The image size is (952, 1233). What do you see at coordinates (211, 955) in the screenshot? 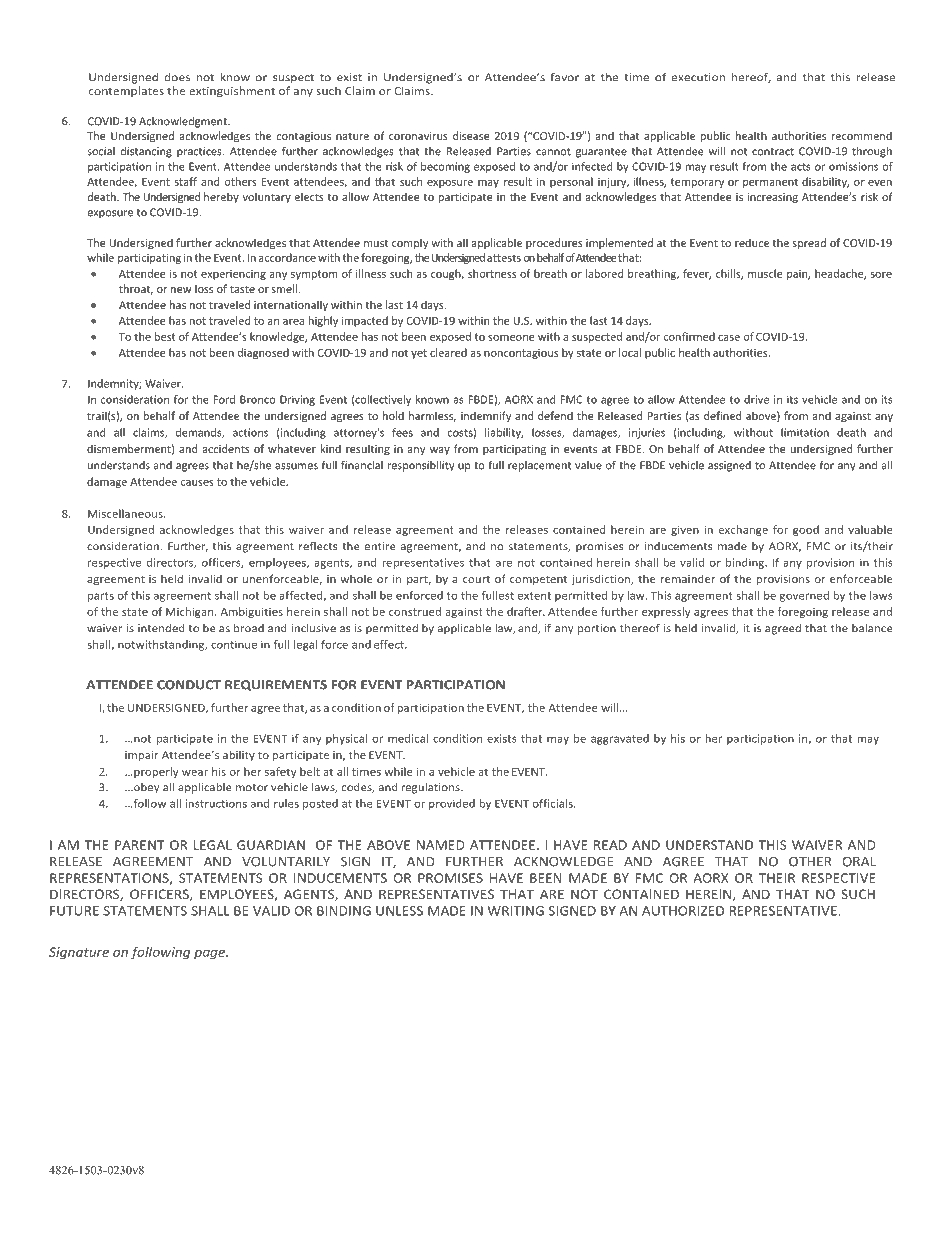
I see `page` at bounding box center [211, 955].
